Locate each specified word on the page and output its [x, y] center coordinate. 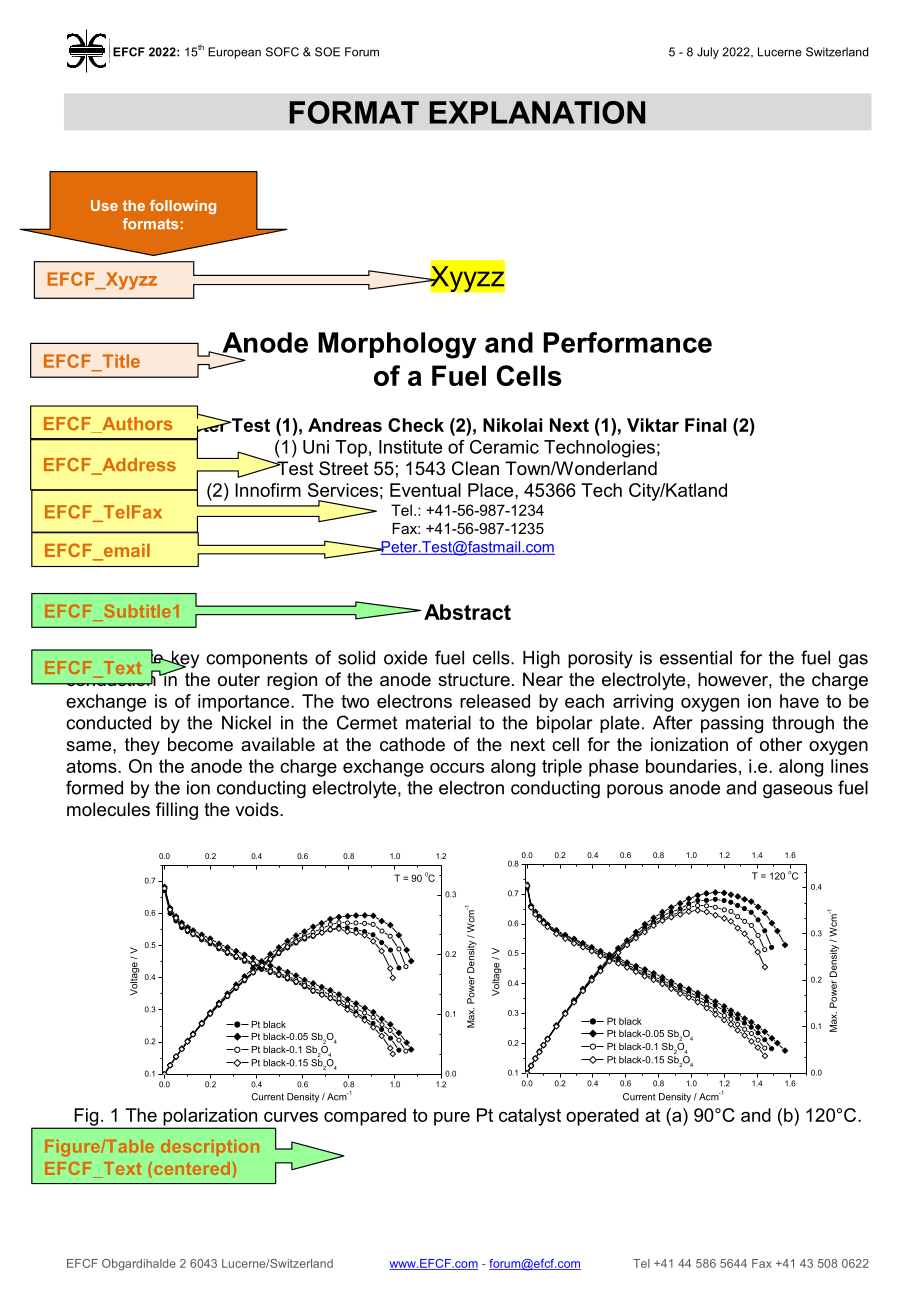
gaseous [798, 791]
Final [705, 425]
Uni [316, 447]
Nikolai [512, 425]
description [210, 1148]
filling [177, 811]
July [708, 53]
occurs [457, 768]
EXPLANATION [537, 112]
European [234, 53]
